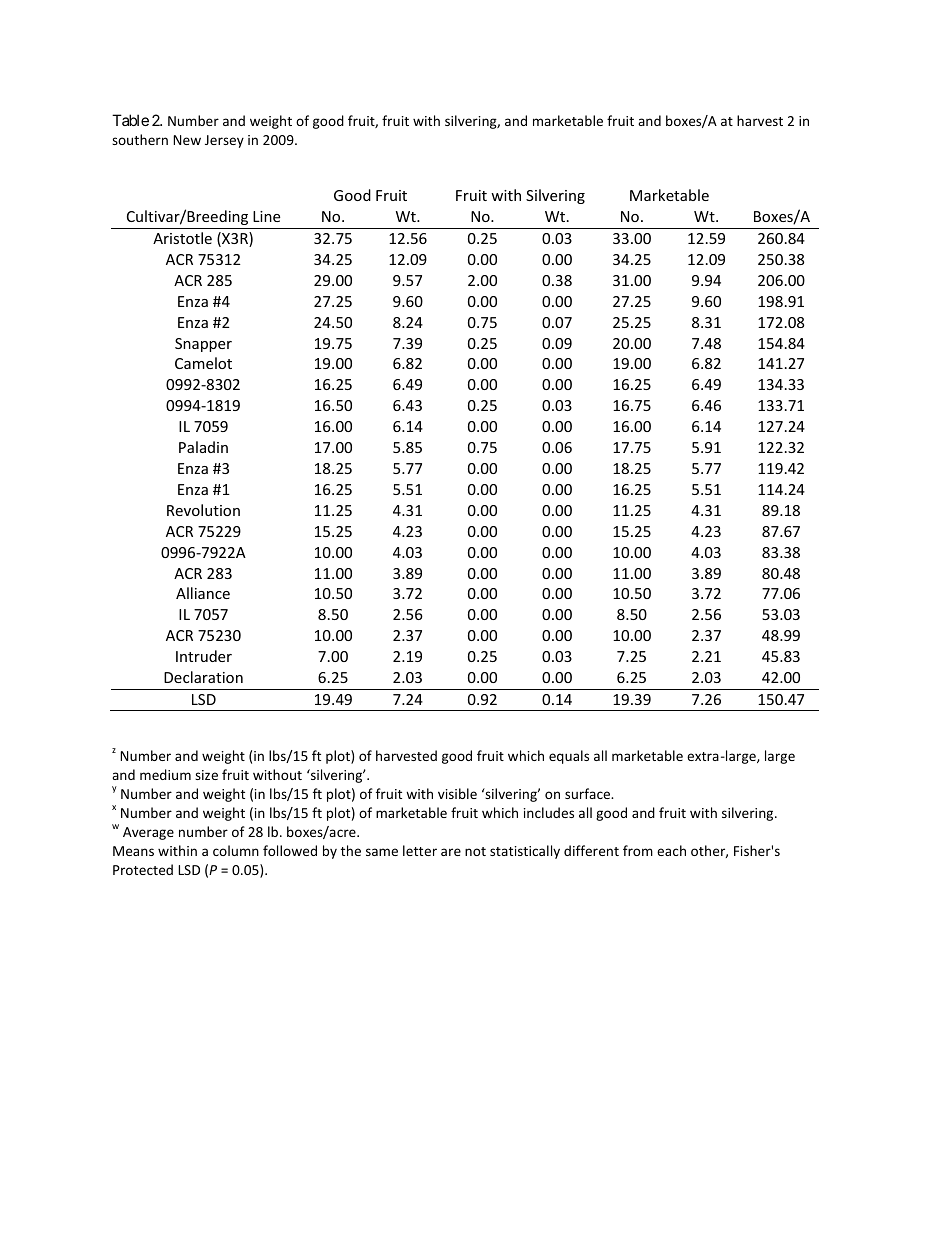 This page has width=952, height=1233. Describe the element at coordinates (420, 850) in the page. I see `letter` at that location.
